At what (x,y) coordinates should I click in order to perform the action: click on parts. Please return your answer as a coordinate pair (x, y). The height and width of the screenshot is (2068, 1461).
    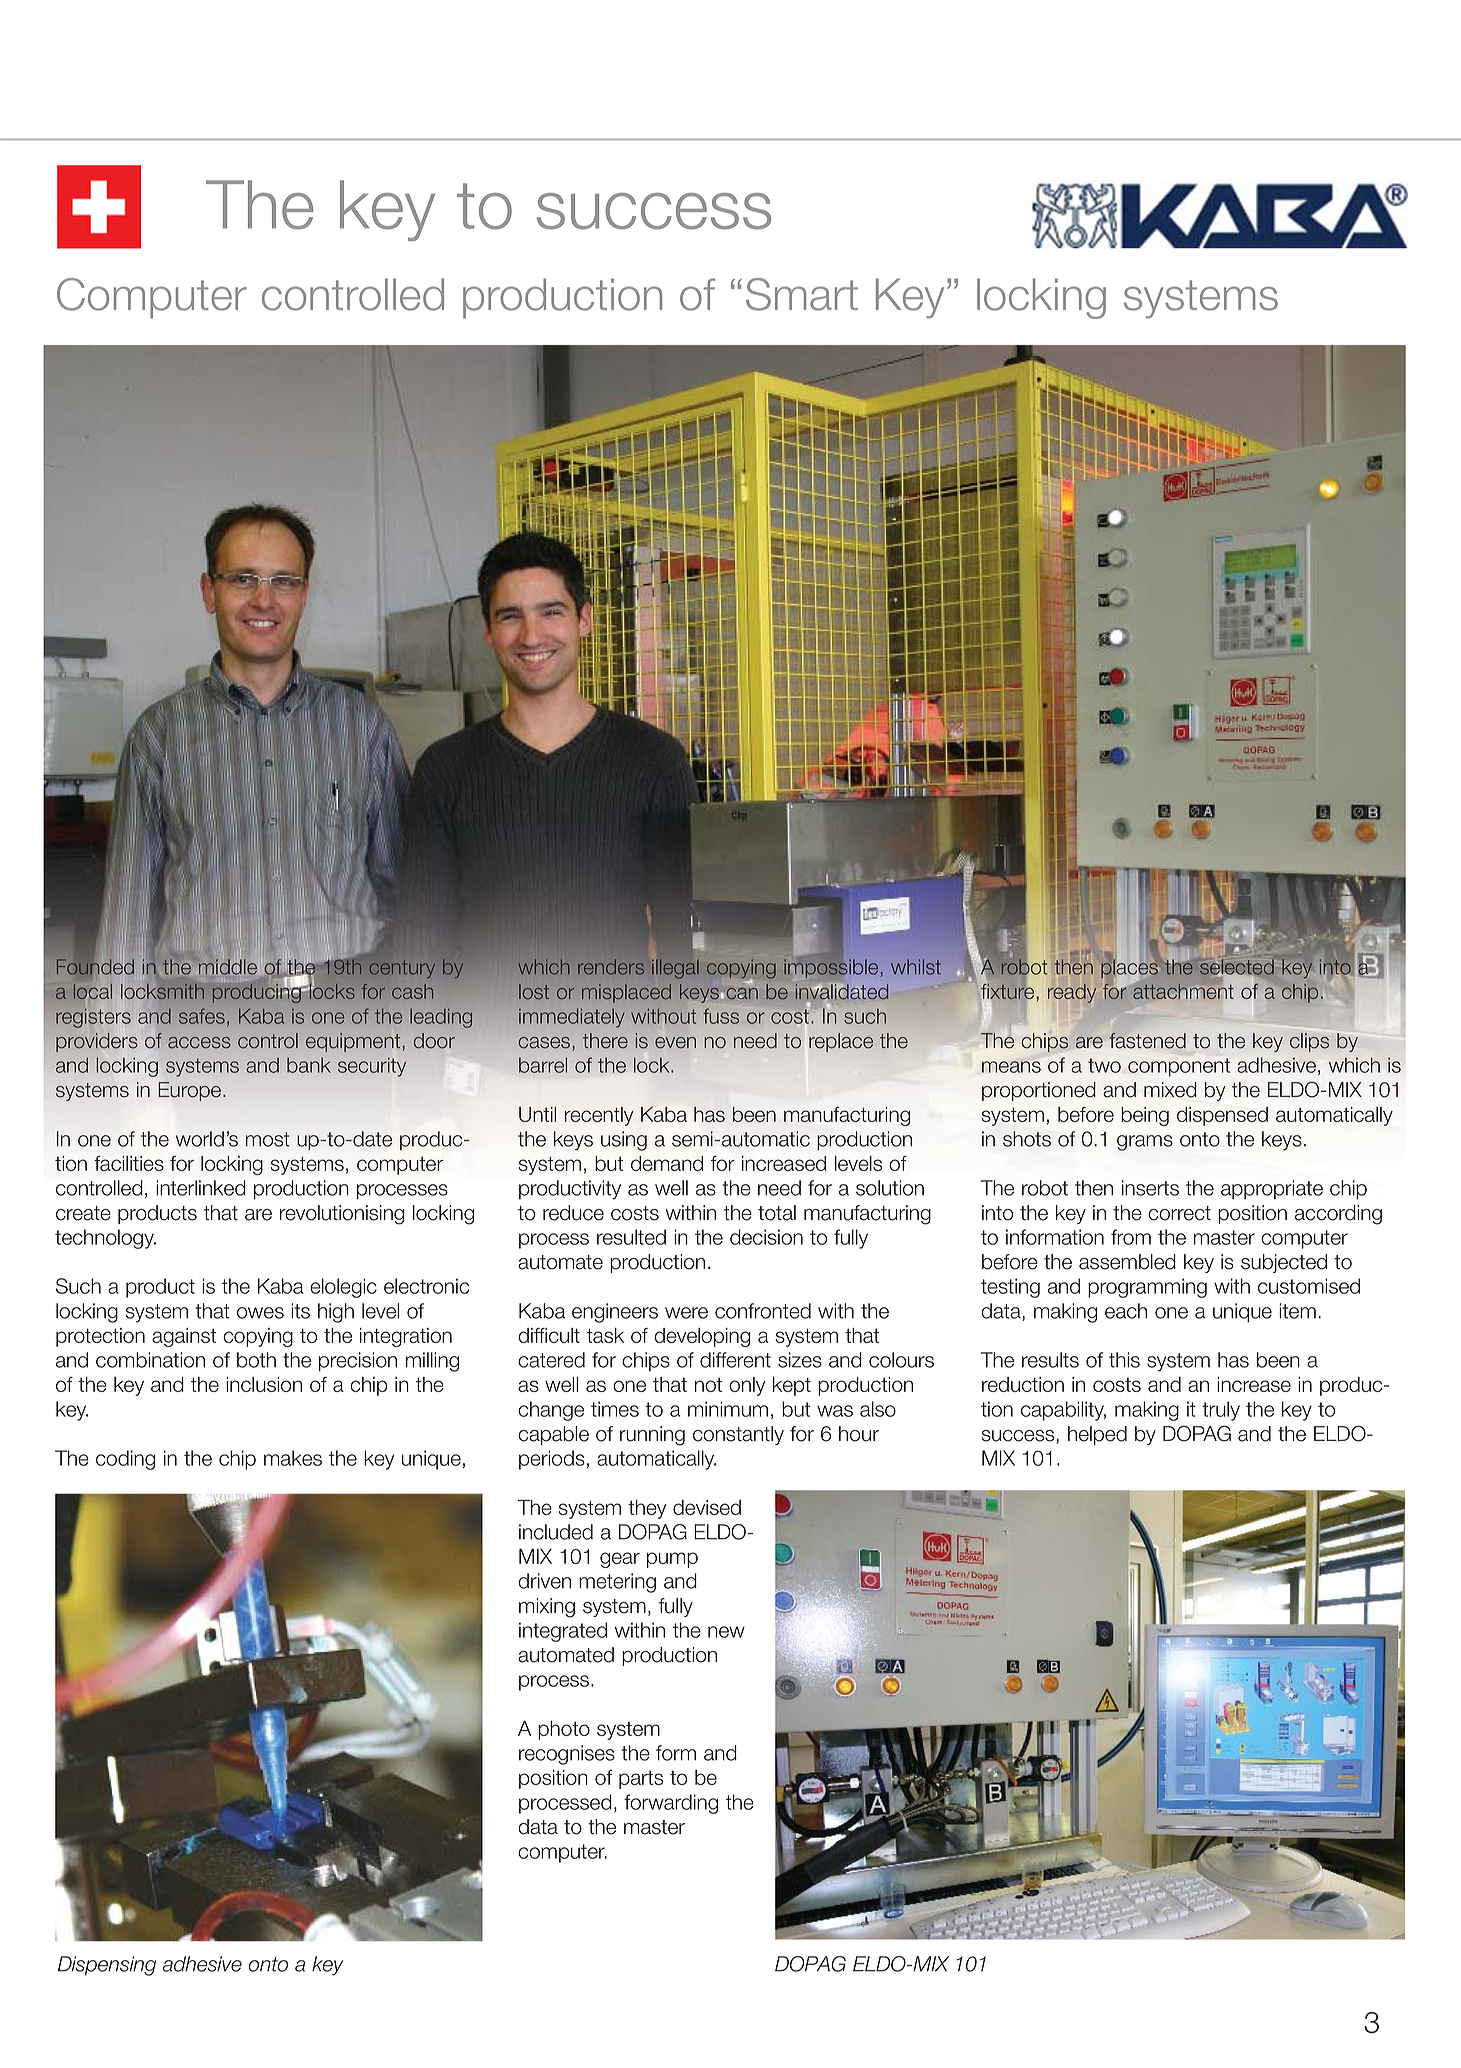
    Looking at the image, I should click on (641, 1779).
